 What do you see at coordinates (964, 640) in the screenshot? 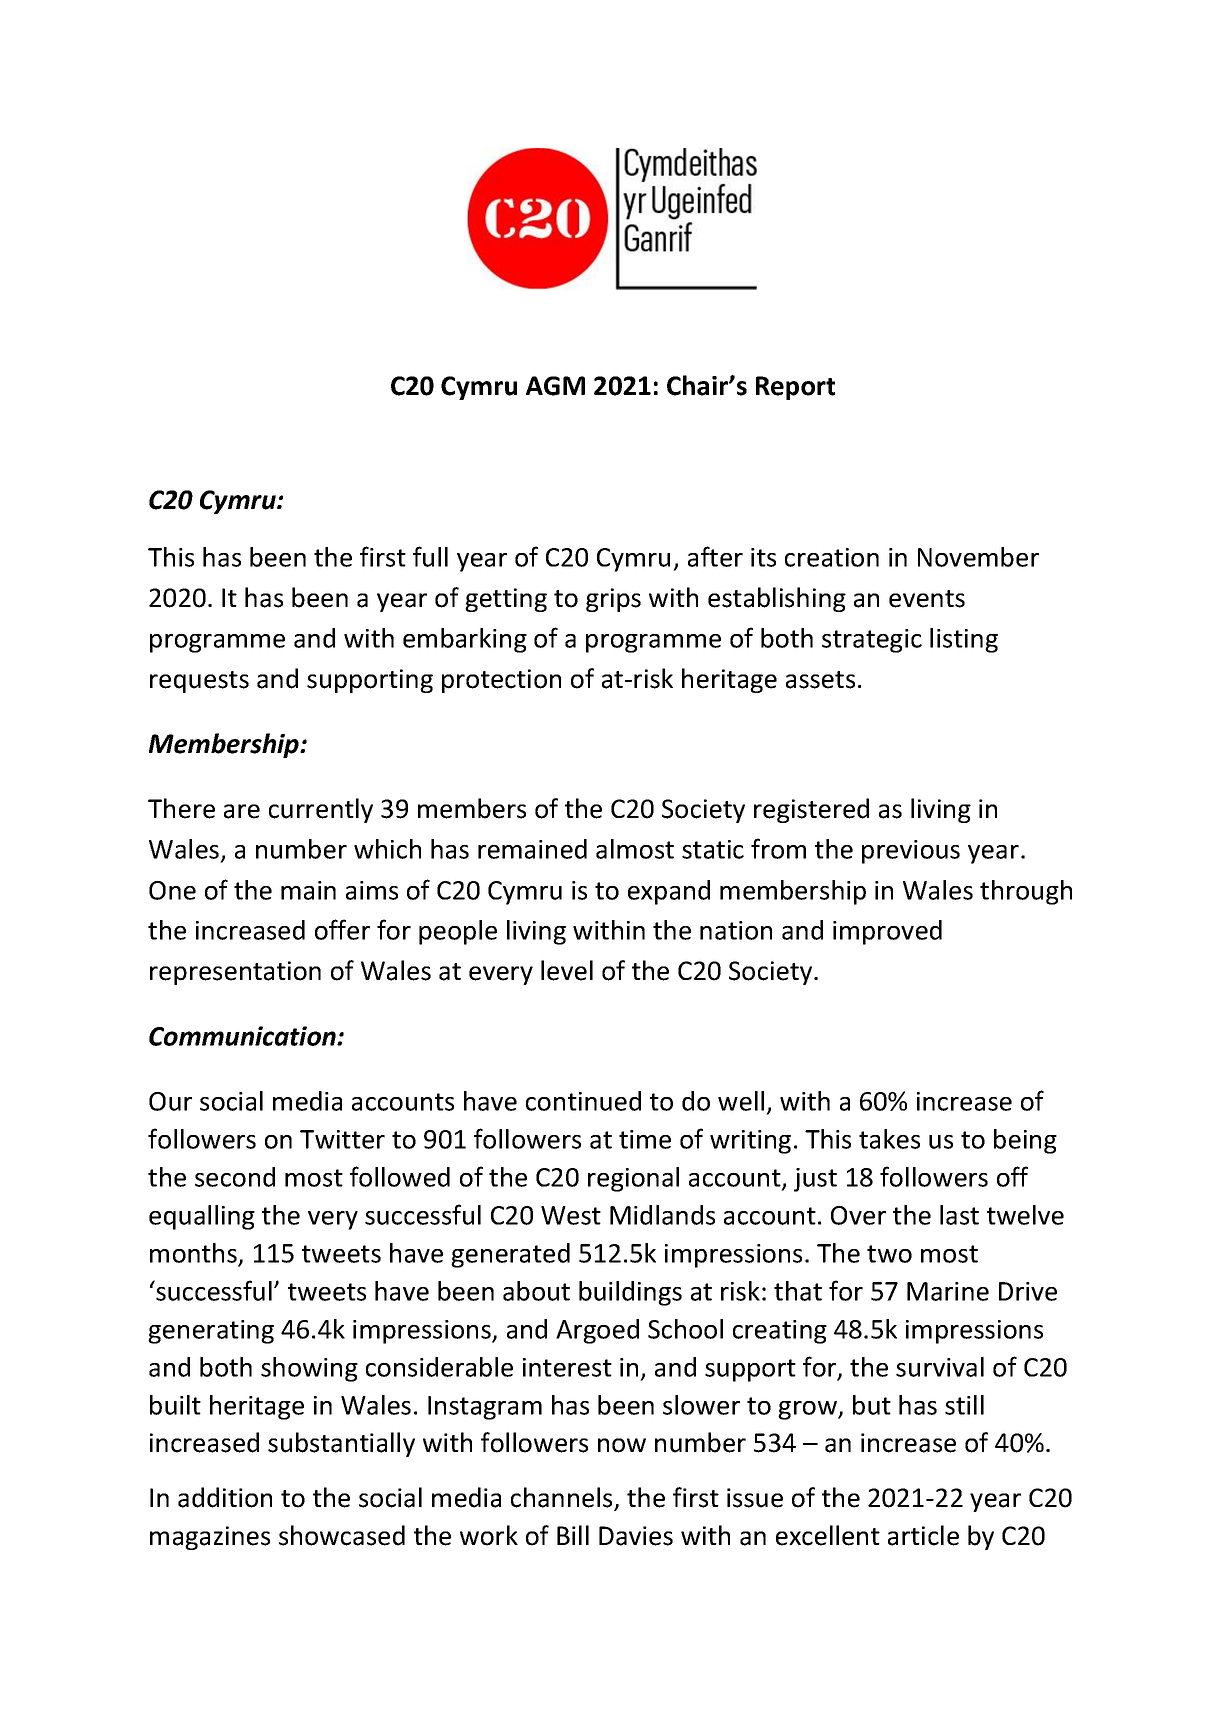
I see `listing` at bounding box center [964, 640].
